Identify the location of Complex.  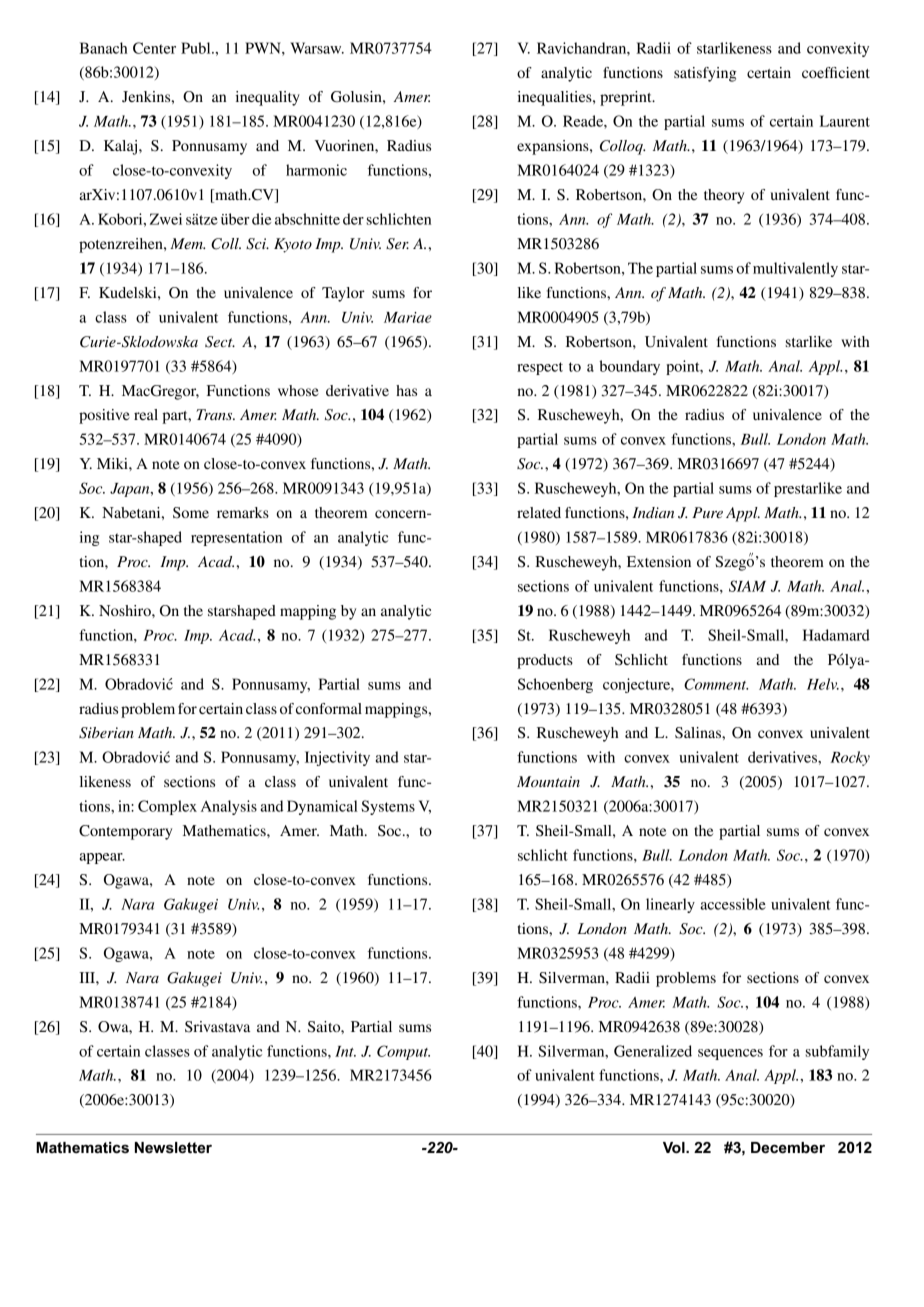
(167, 807).
